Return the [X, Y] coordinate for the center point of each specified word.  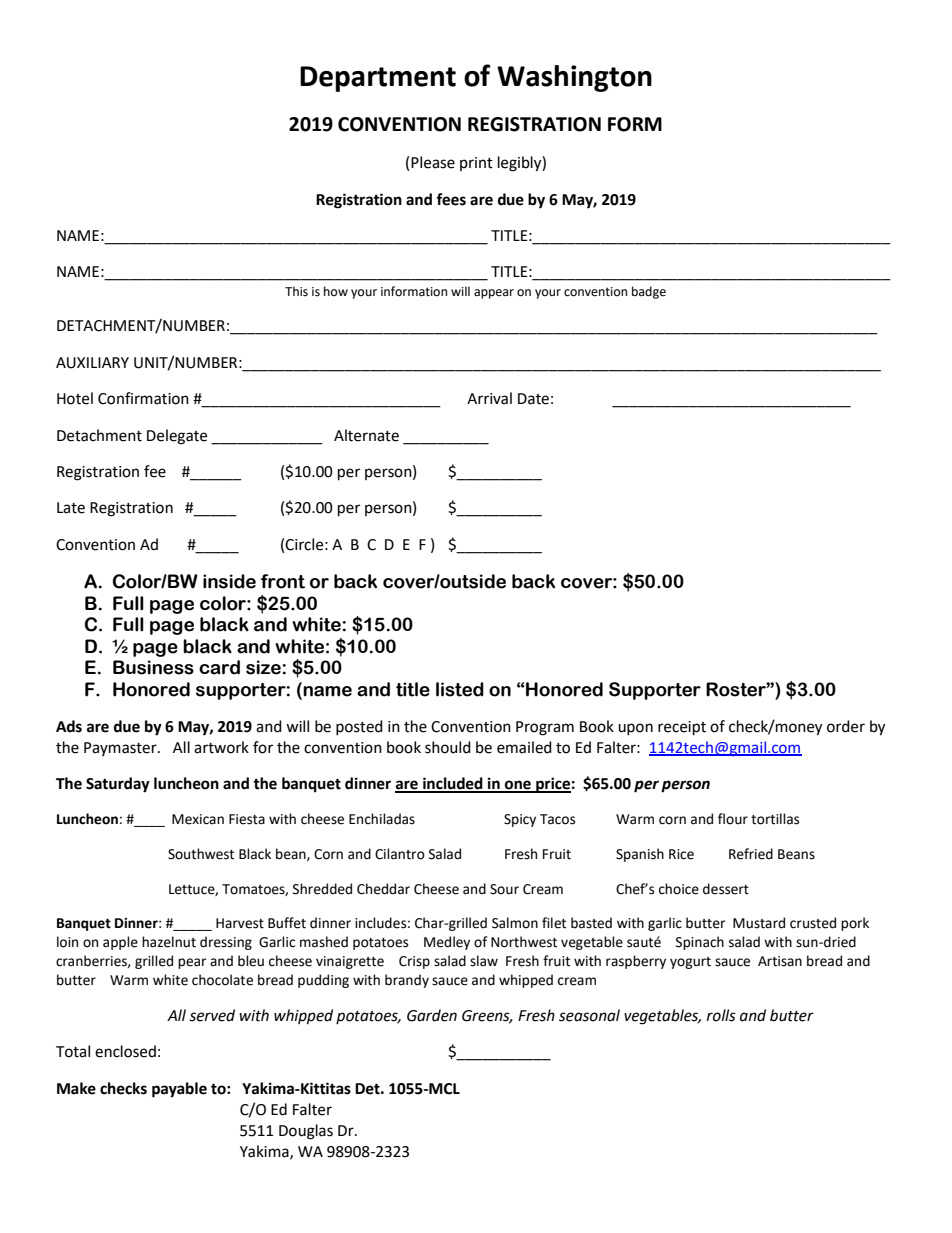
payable [179, 1090]
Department [378, 79]
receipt [682, 728]
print [476, 164]
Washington [574, 78]
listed [460, 689]
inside [229, 581]
